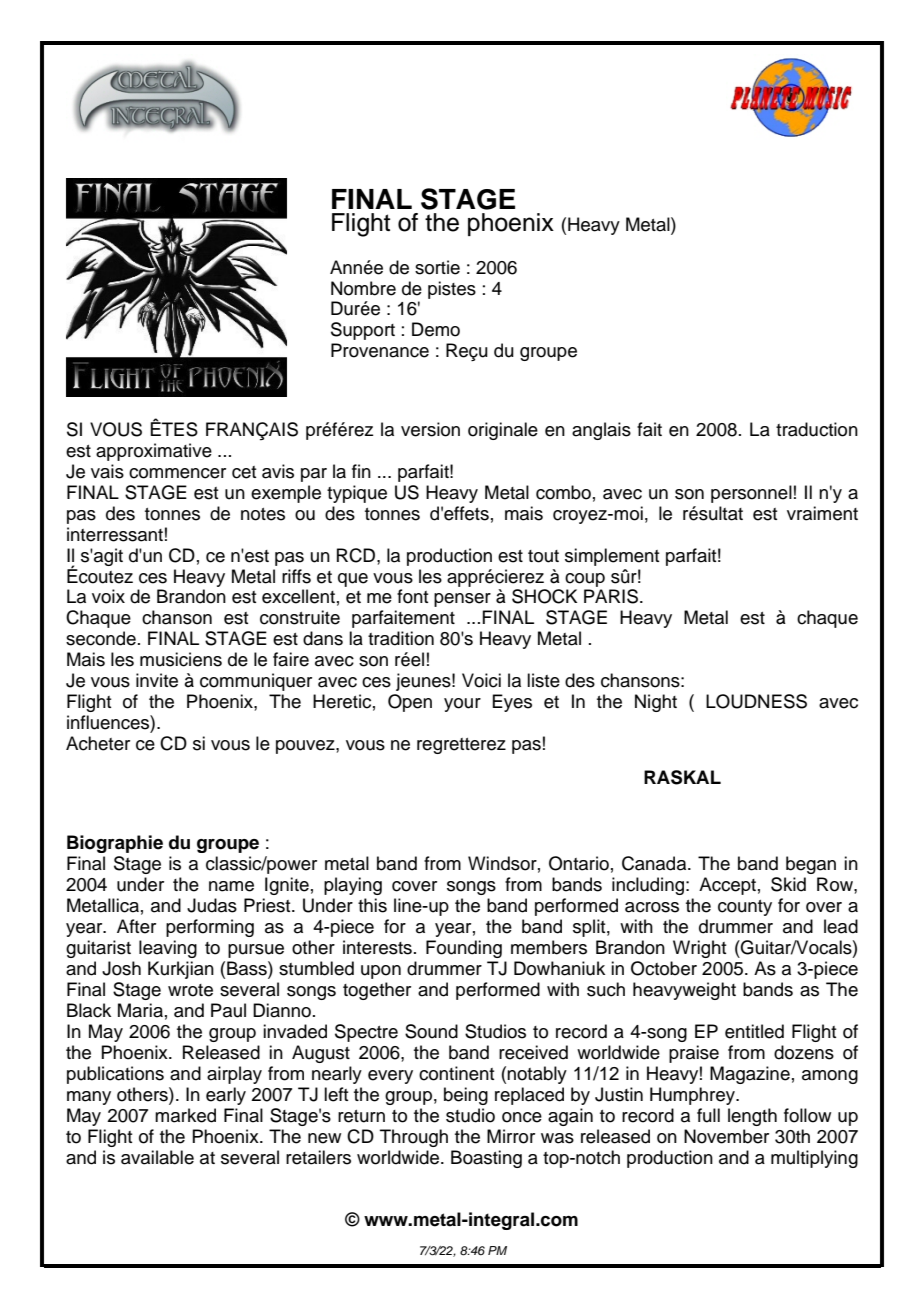  What do you see at coordinates (726, 1136) in the image?
I see `November` at bounding box center [726, 1136].
